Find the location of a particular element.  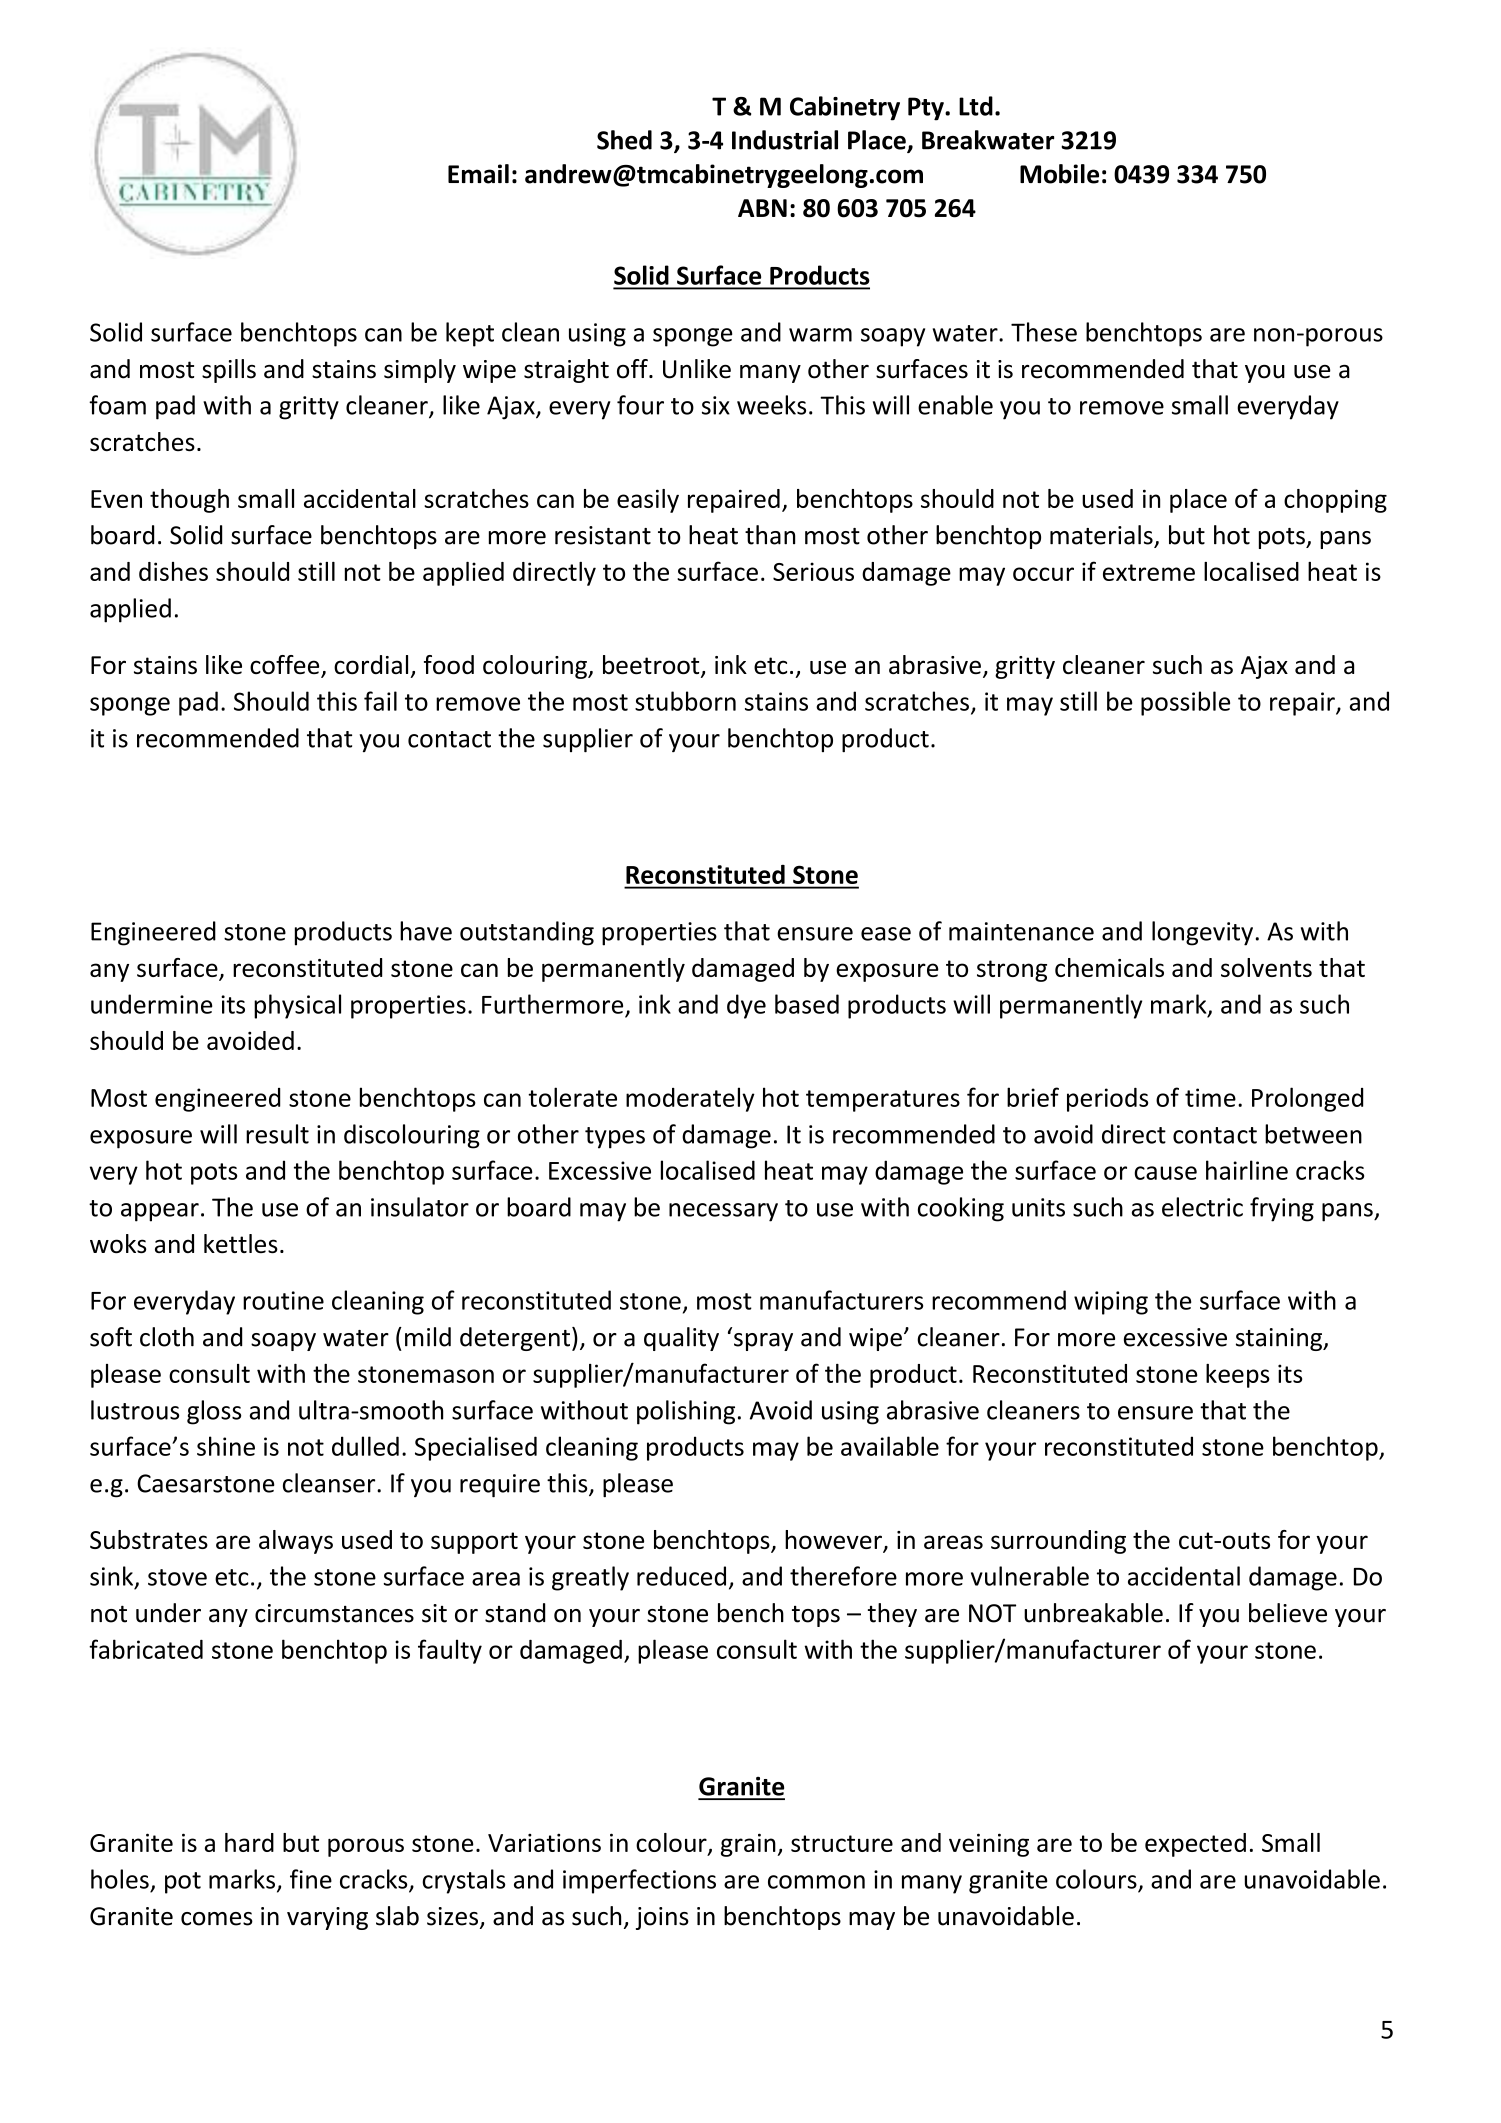

grain is located at coordinates (749, 1845).
